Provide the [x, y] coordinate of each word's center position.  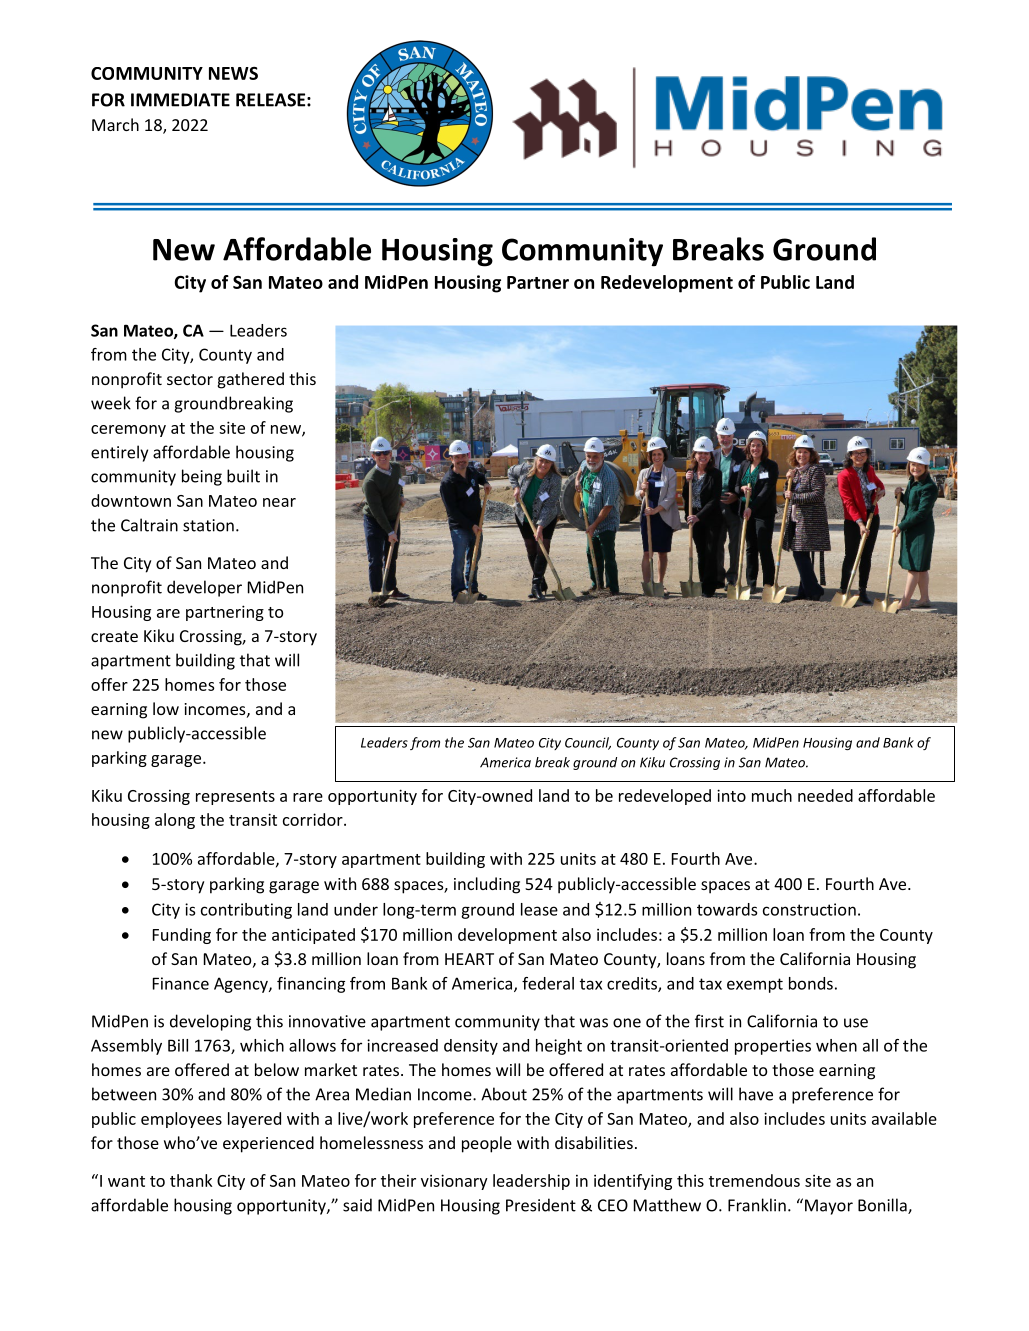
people [487, 1144]
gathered [251, 380]
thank [191, 1180]
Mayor [829, 1207]
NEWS [233, 73]
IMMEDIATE [180, 100]
